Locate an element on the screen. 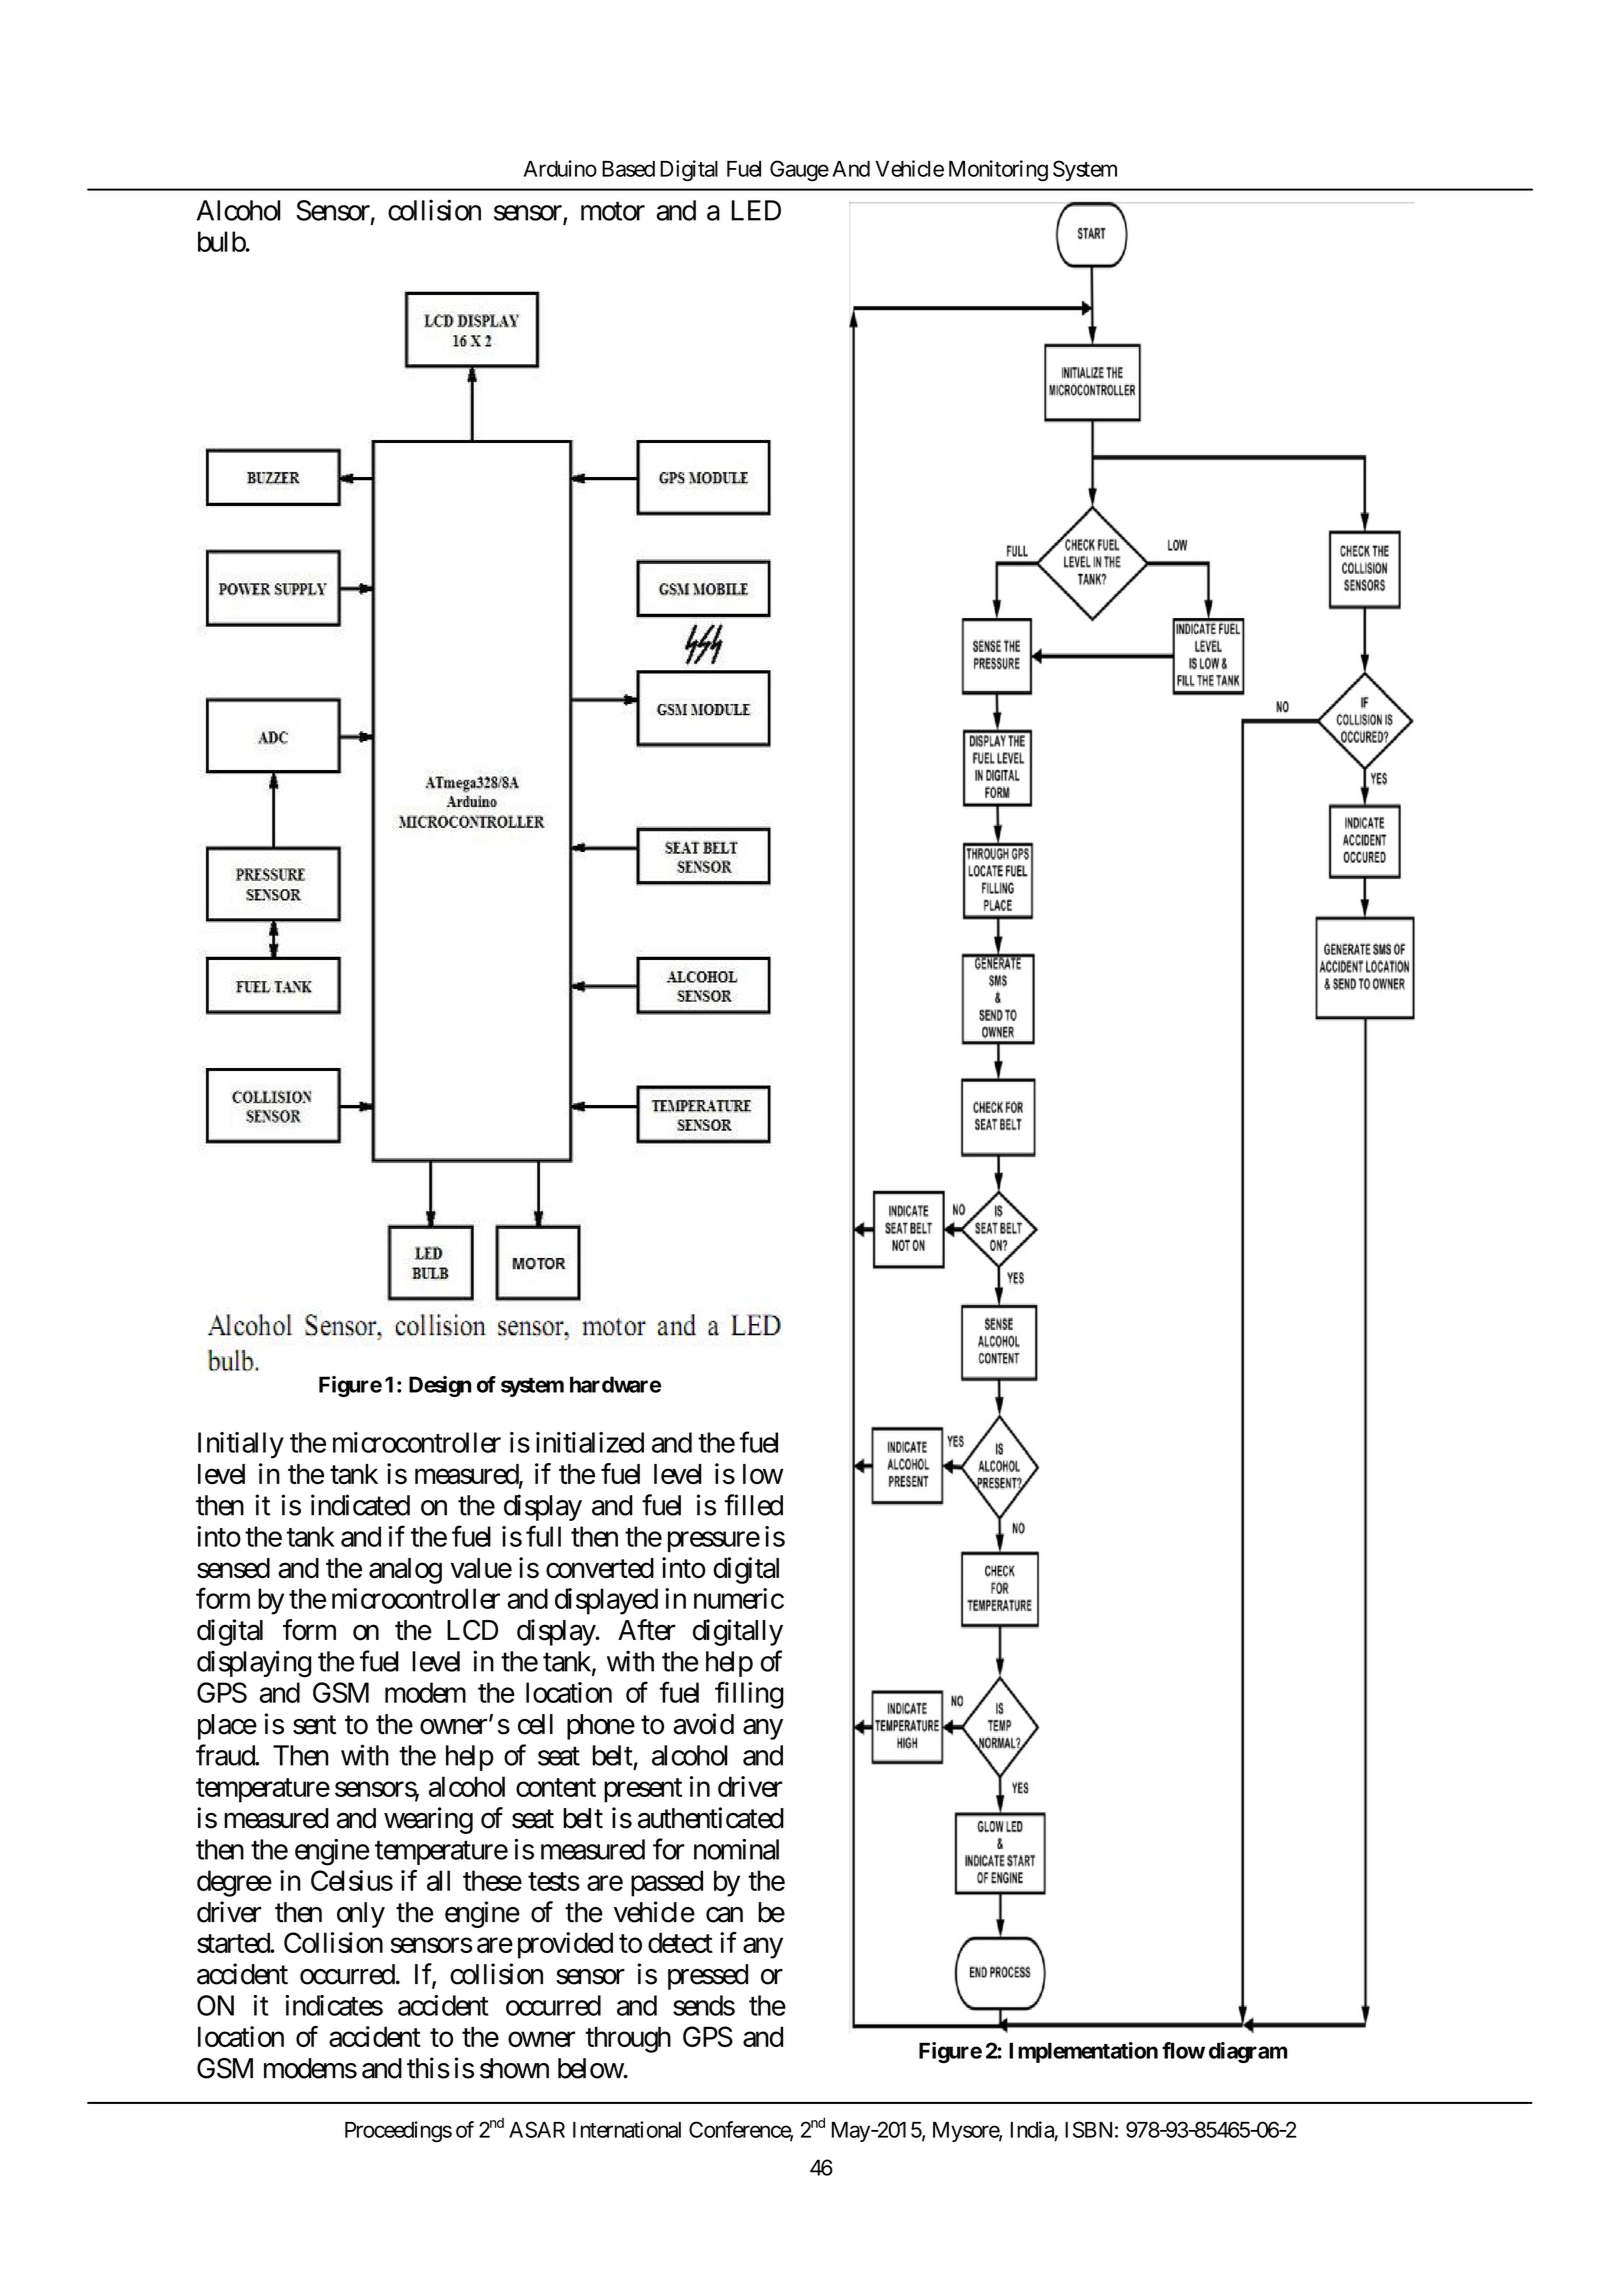 The height and width of the screenshot is (2291, 1619). converted is located at coordinates (600, 1568).
